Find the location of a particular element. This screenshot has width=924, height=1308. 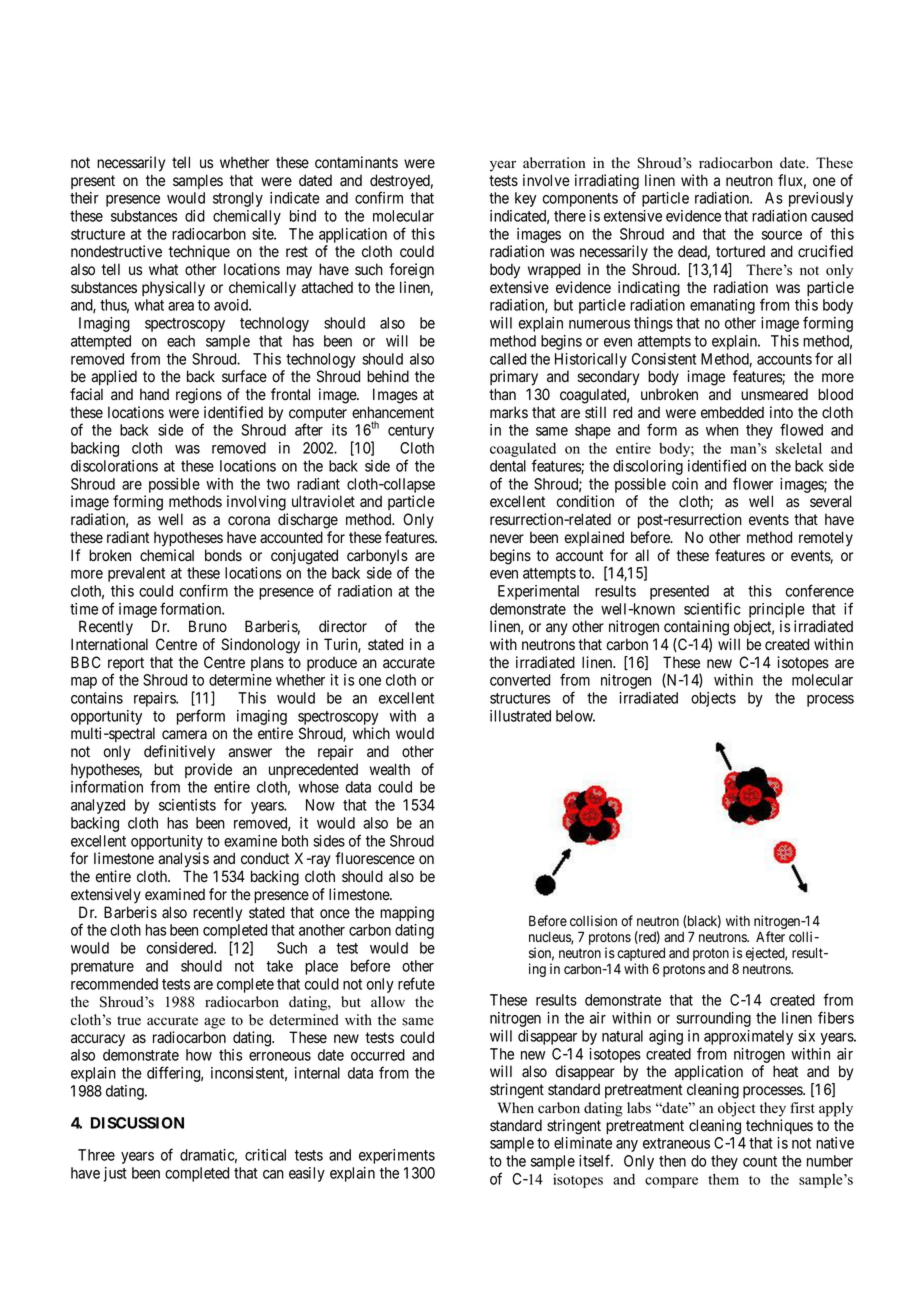

key is located at coordinates (526, 199).
